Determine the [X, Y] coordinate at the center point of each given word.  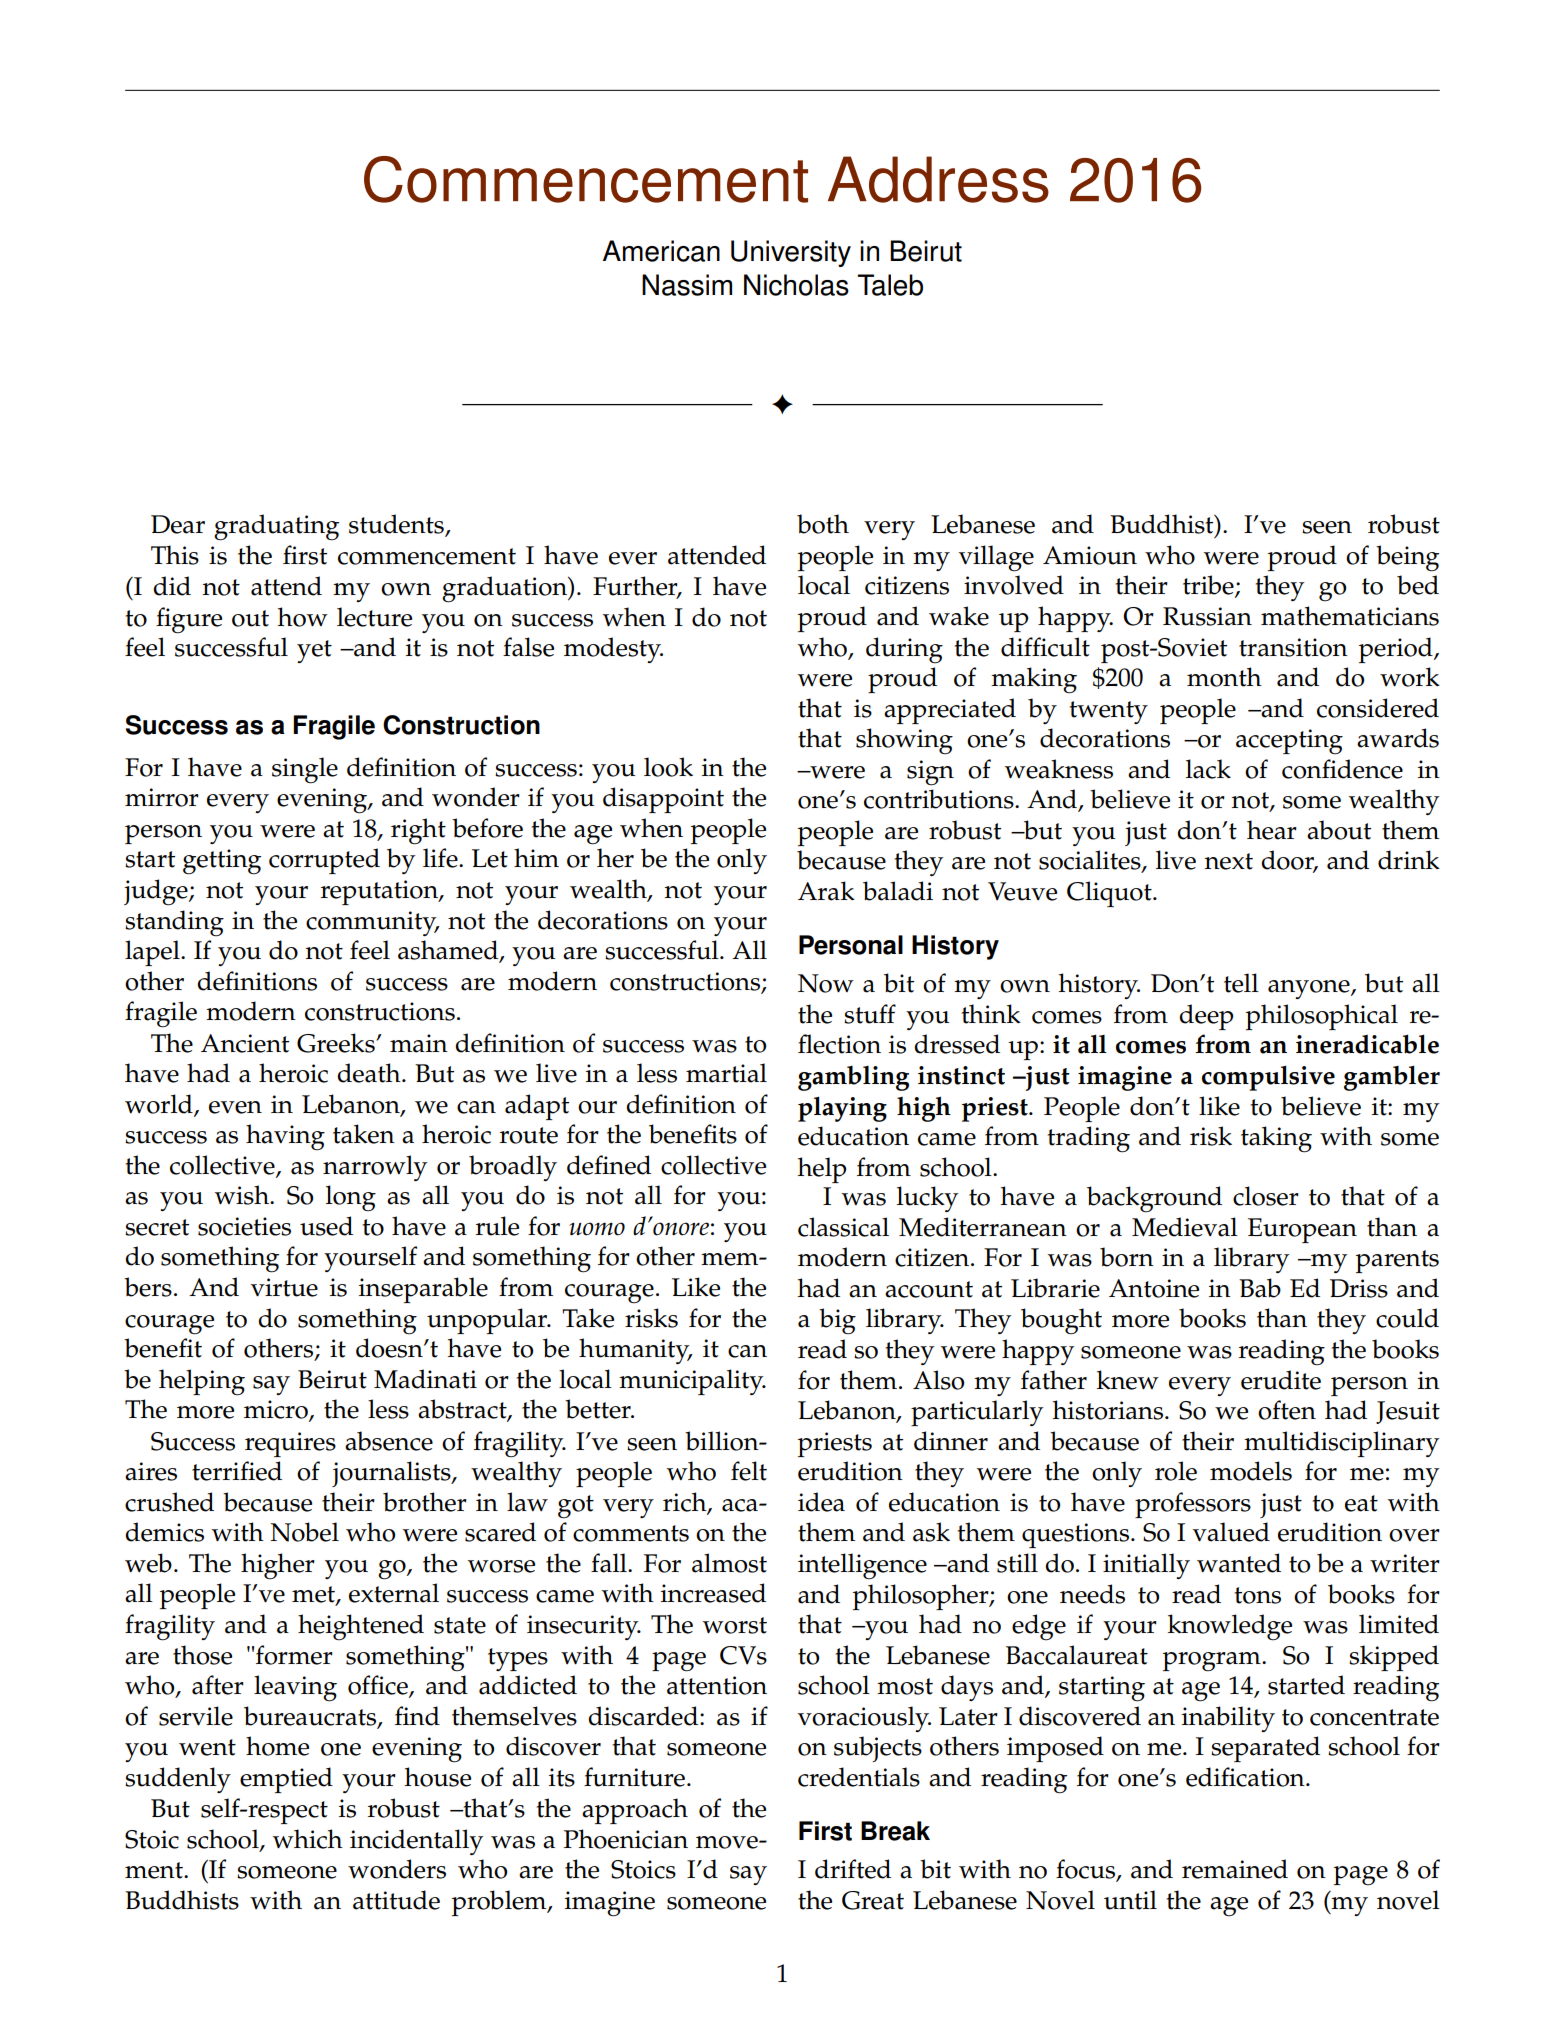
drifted [853, 1869]
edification [1246, 1777]
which [308, 1839]
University [791, 253]
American [661, 251]
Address [938, 179]
